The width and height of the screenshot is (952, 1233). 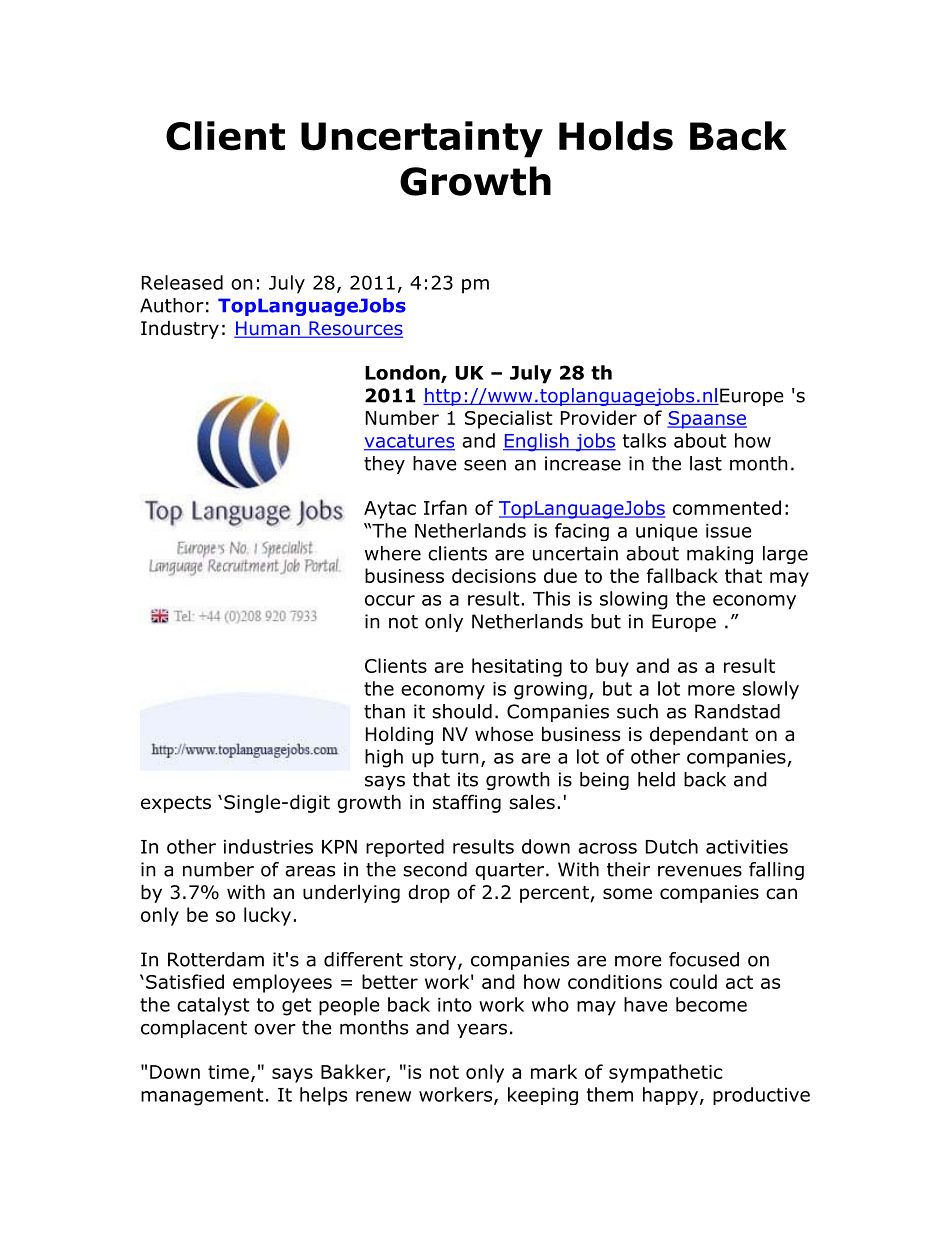 I want to click on time, so click(x=228, y=1072).
